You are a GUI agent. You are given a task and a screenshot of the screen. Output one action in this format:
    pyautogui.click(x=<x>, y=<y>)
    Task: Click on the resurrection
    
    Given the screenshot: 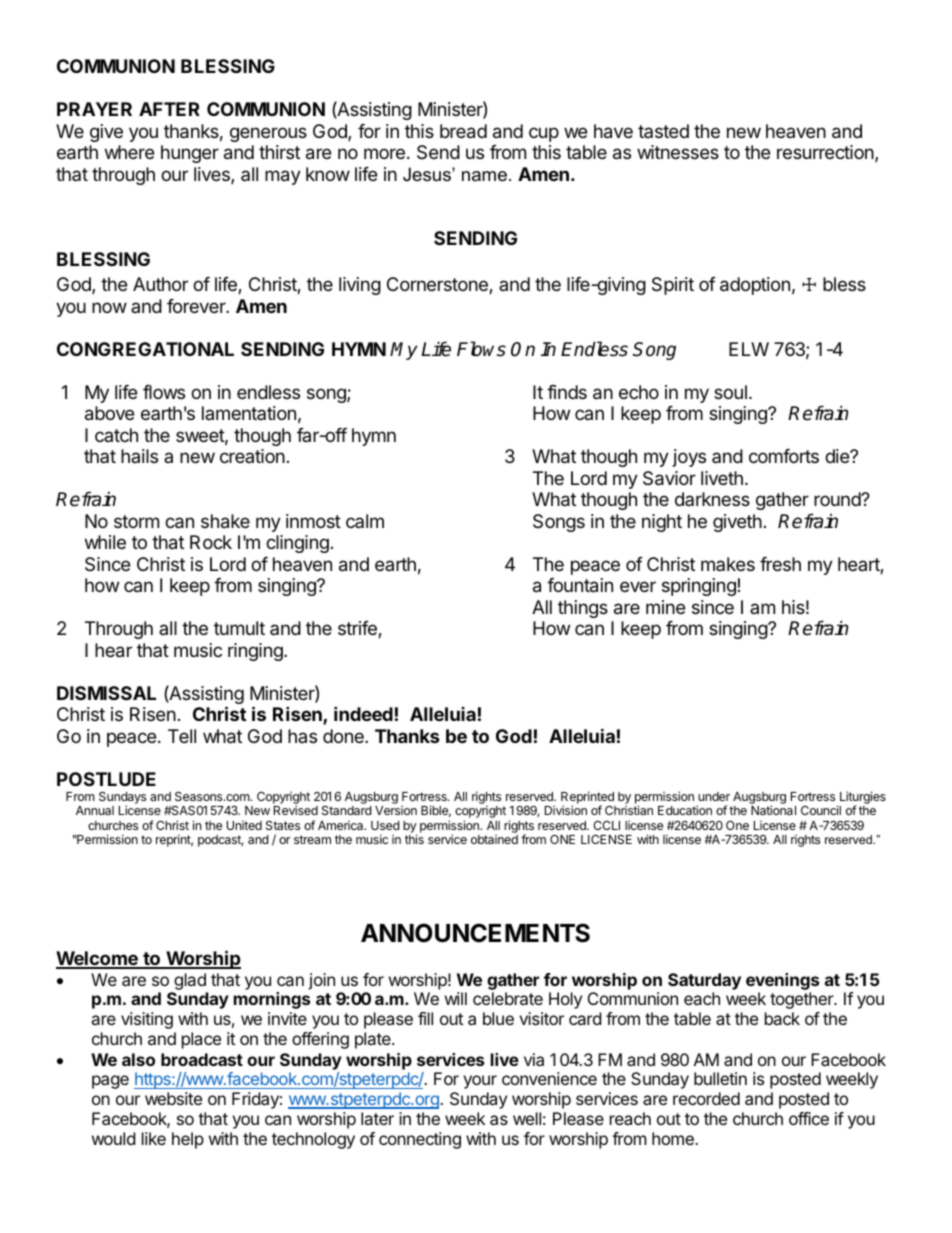 What is the action you would take?
    pyautogui.click(x=826, y=153)
